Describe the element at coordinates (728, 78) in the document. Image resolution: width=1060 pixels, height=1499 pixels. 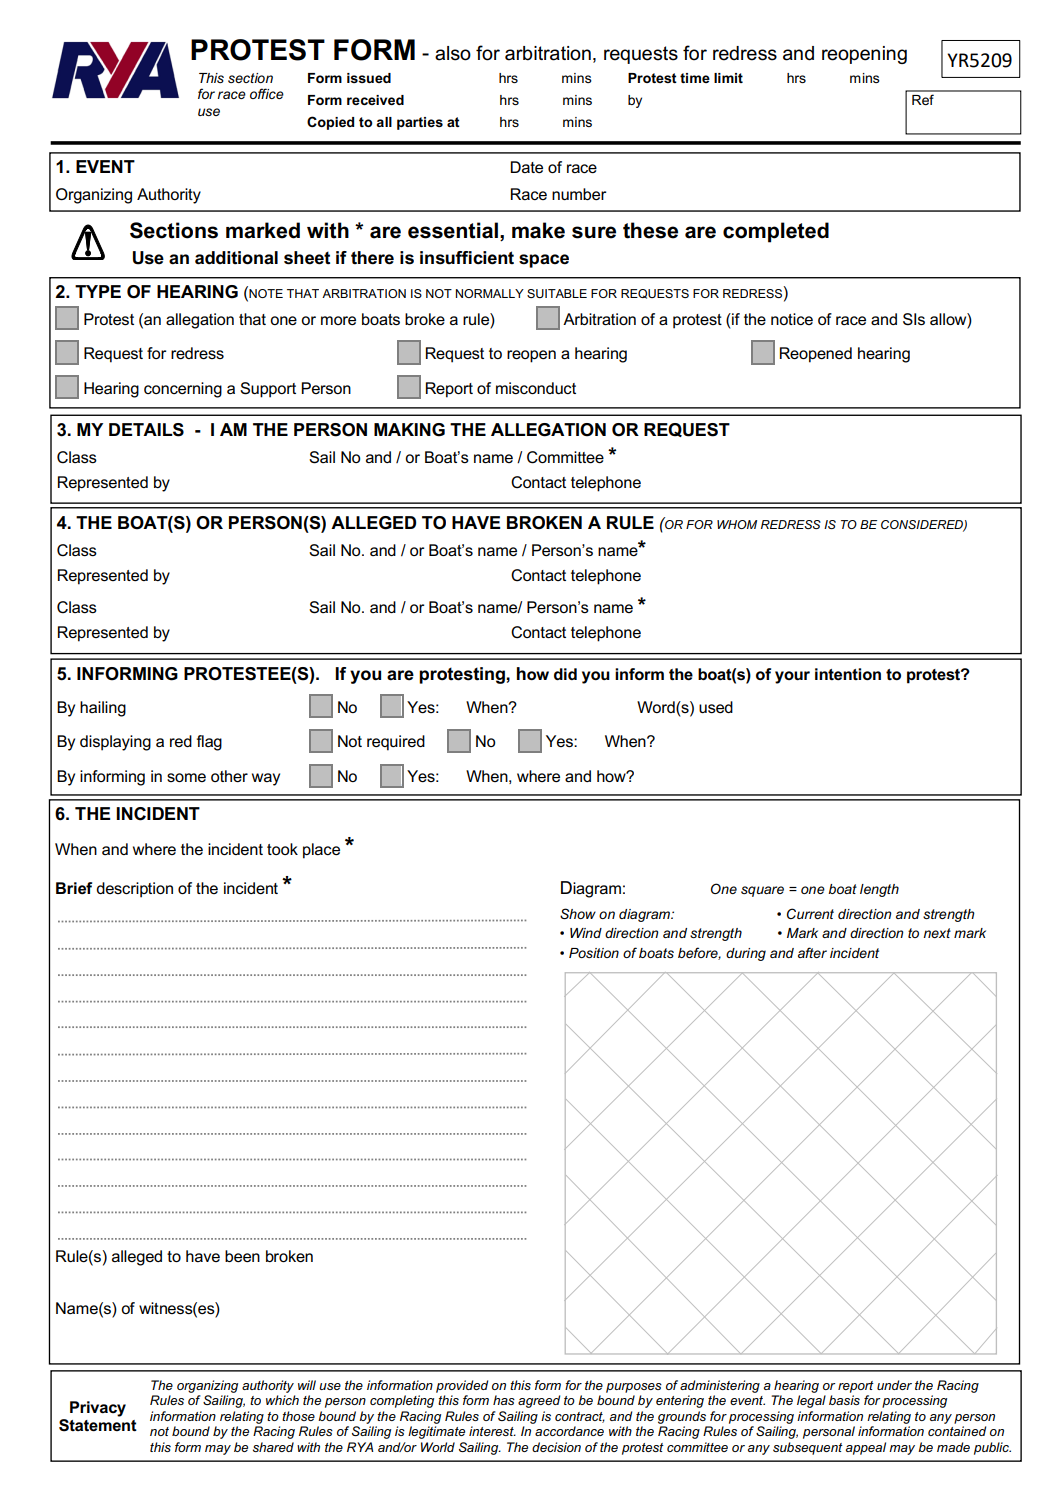
I see `limit` at that location.
